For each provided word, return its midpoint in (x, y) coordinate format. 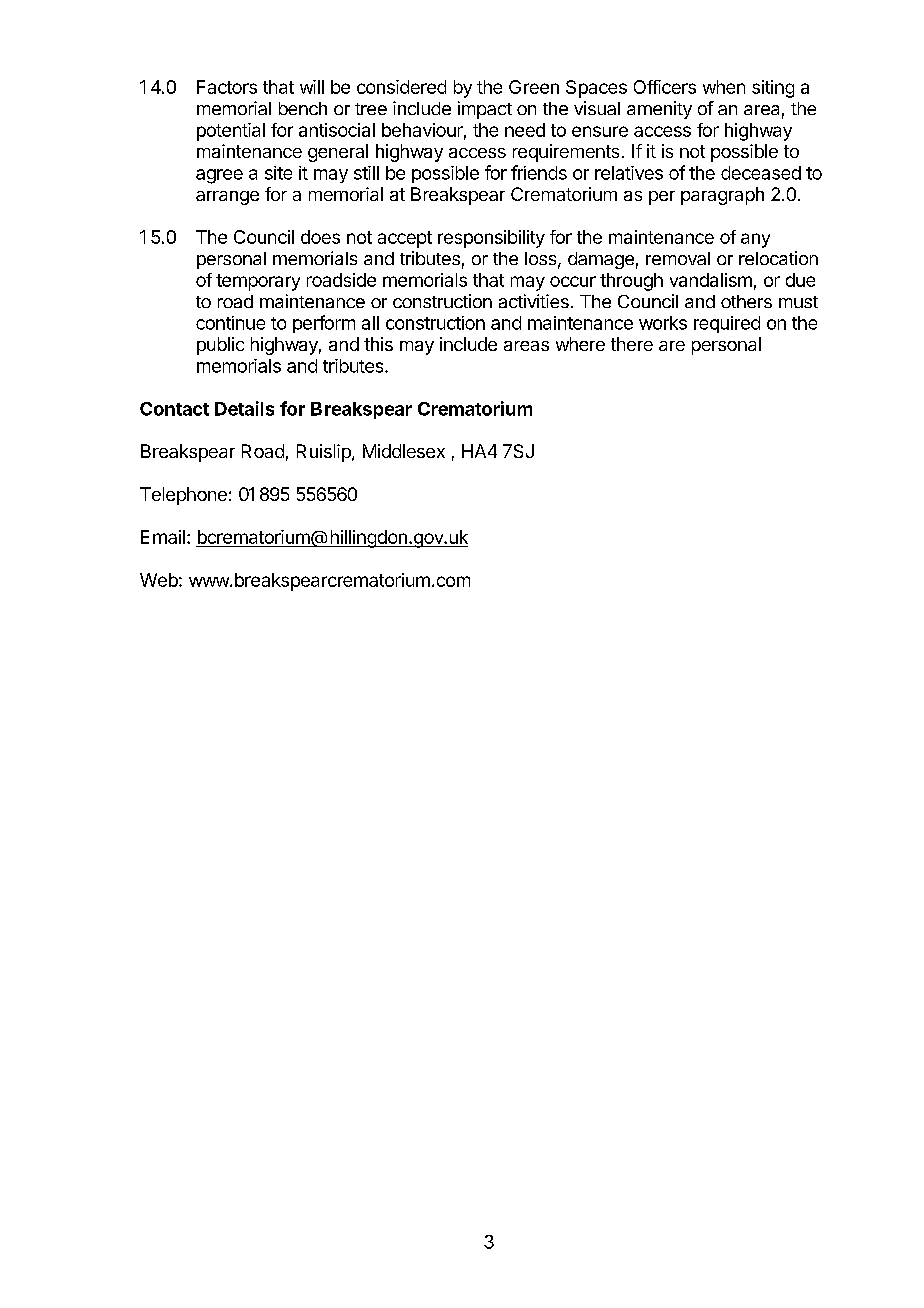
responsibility (491, 239)
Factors (227, 87)
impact (485, 110)
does (320, 237)
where (580, 344)
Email (163, 537)
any (755, 240)
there (632, 344)
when (724, 87)
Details (244, 408)
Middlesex (404, 451)
